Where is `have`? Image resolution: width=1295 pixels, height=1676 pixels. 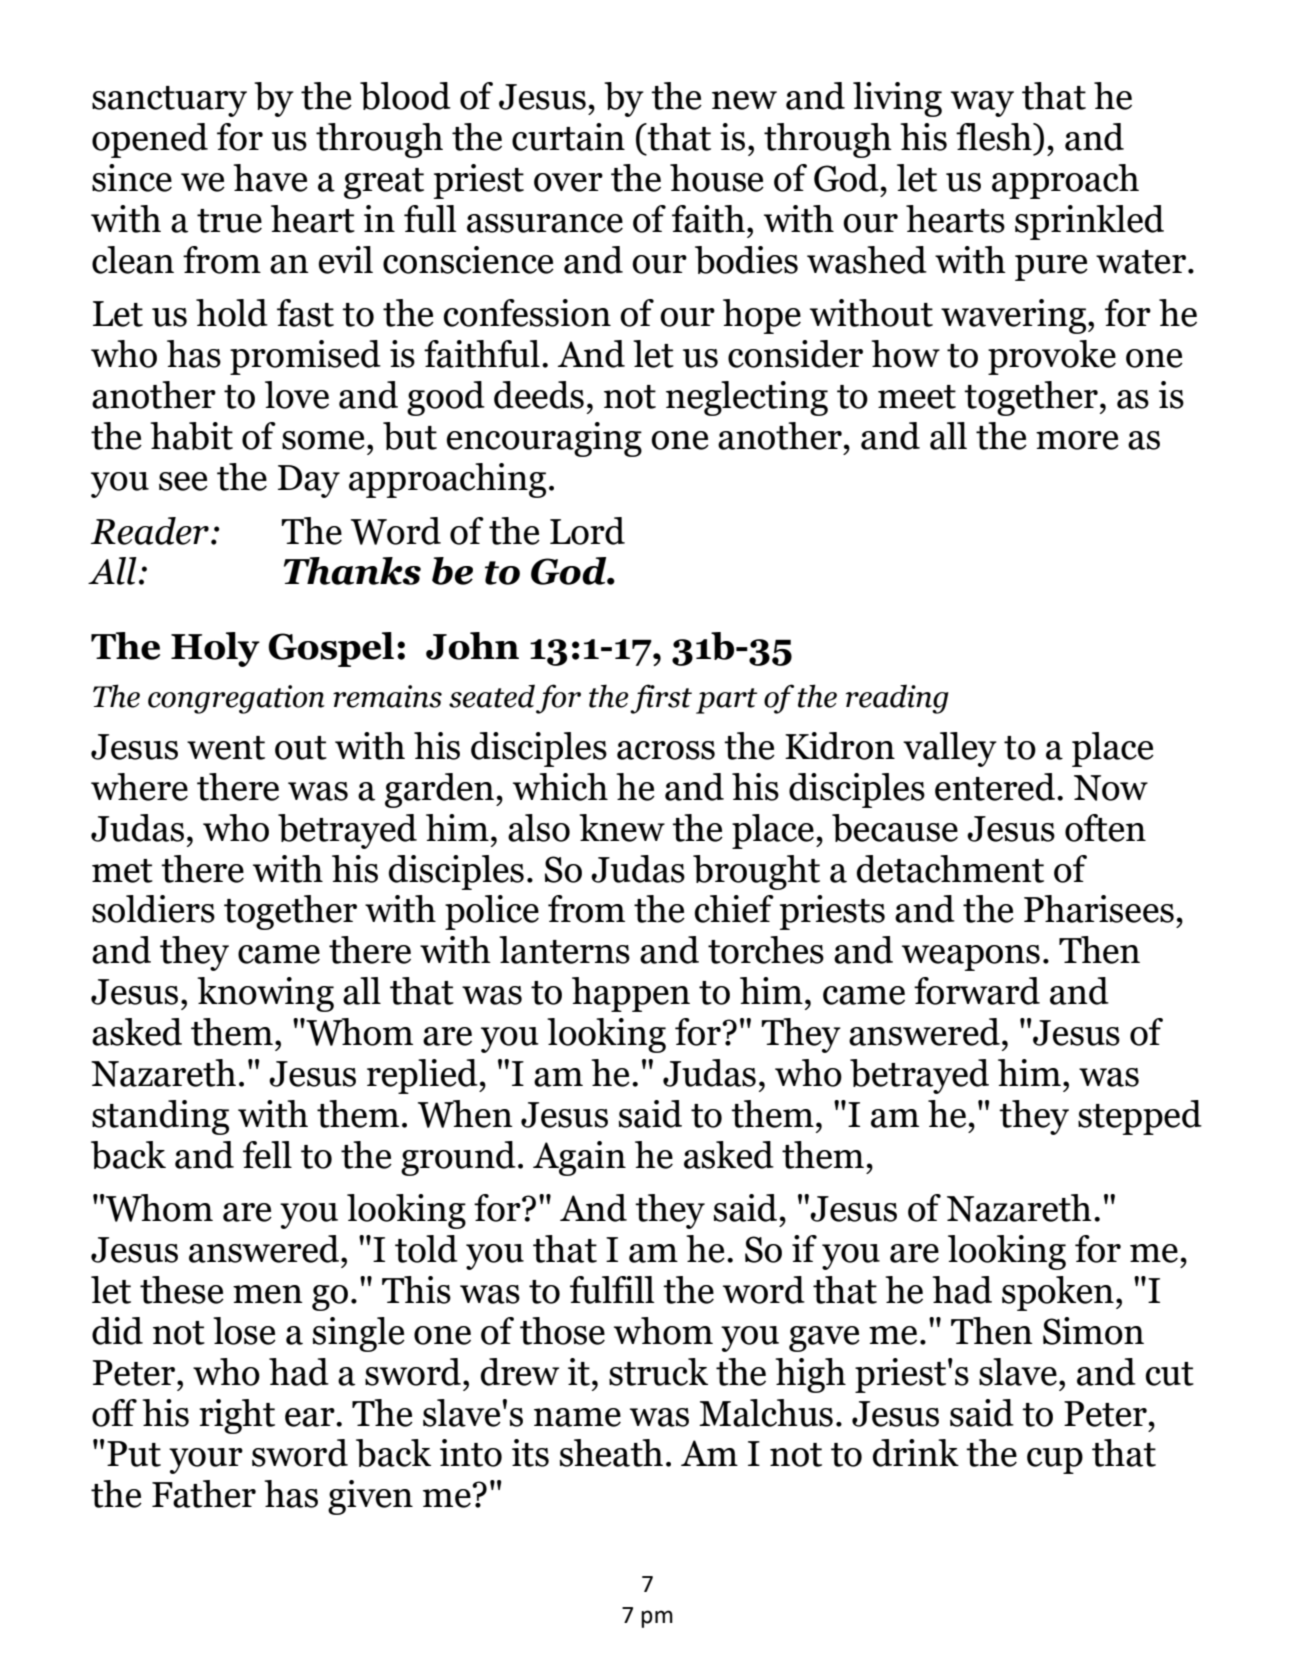
have is located at coordinates (270, 178).
